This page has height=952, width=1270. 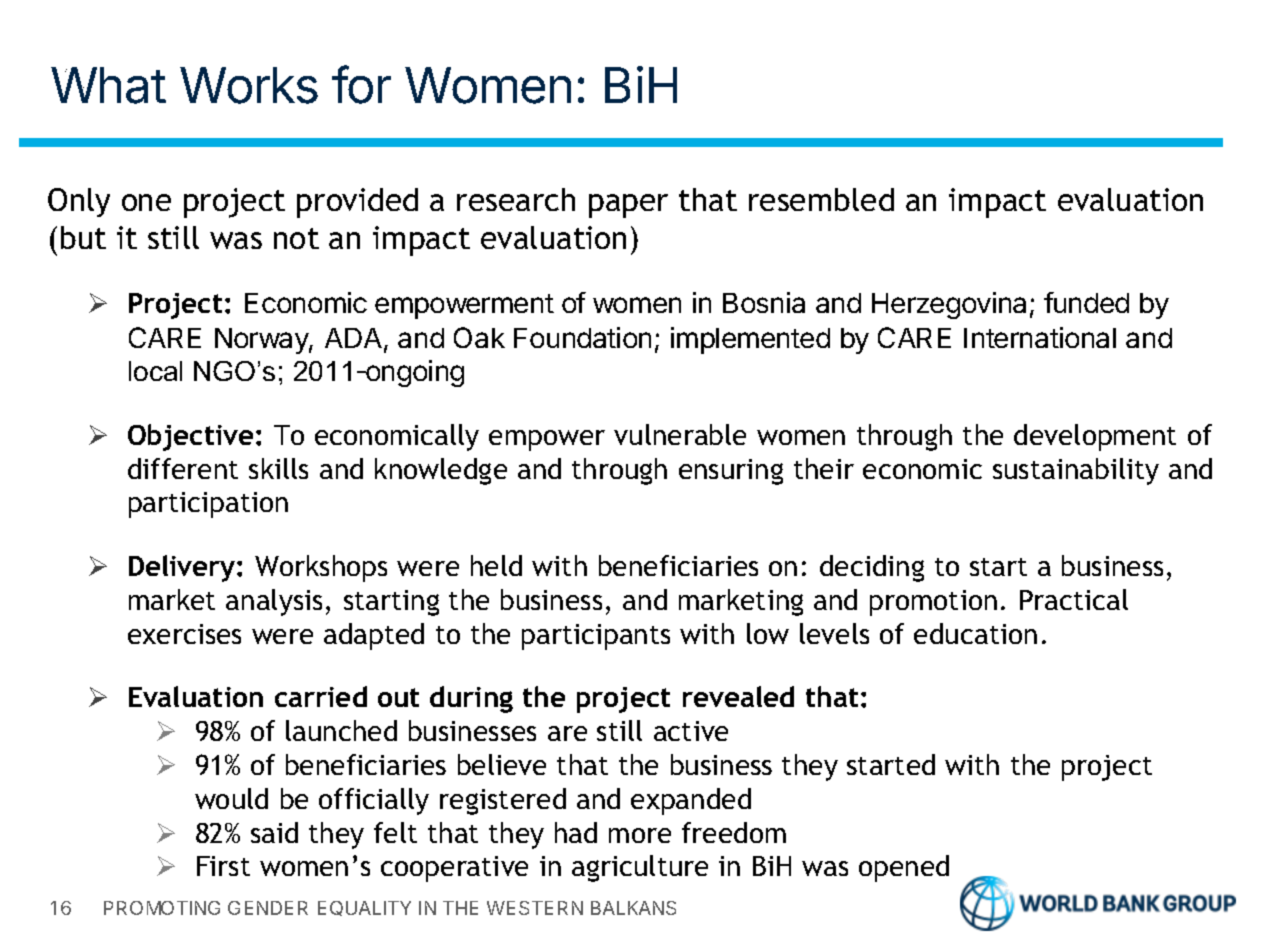 What do you see at coordinates (361, 84) in the page?
I see `for` at bounding box center [361, 84].
